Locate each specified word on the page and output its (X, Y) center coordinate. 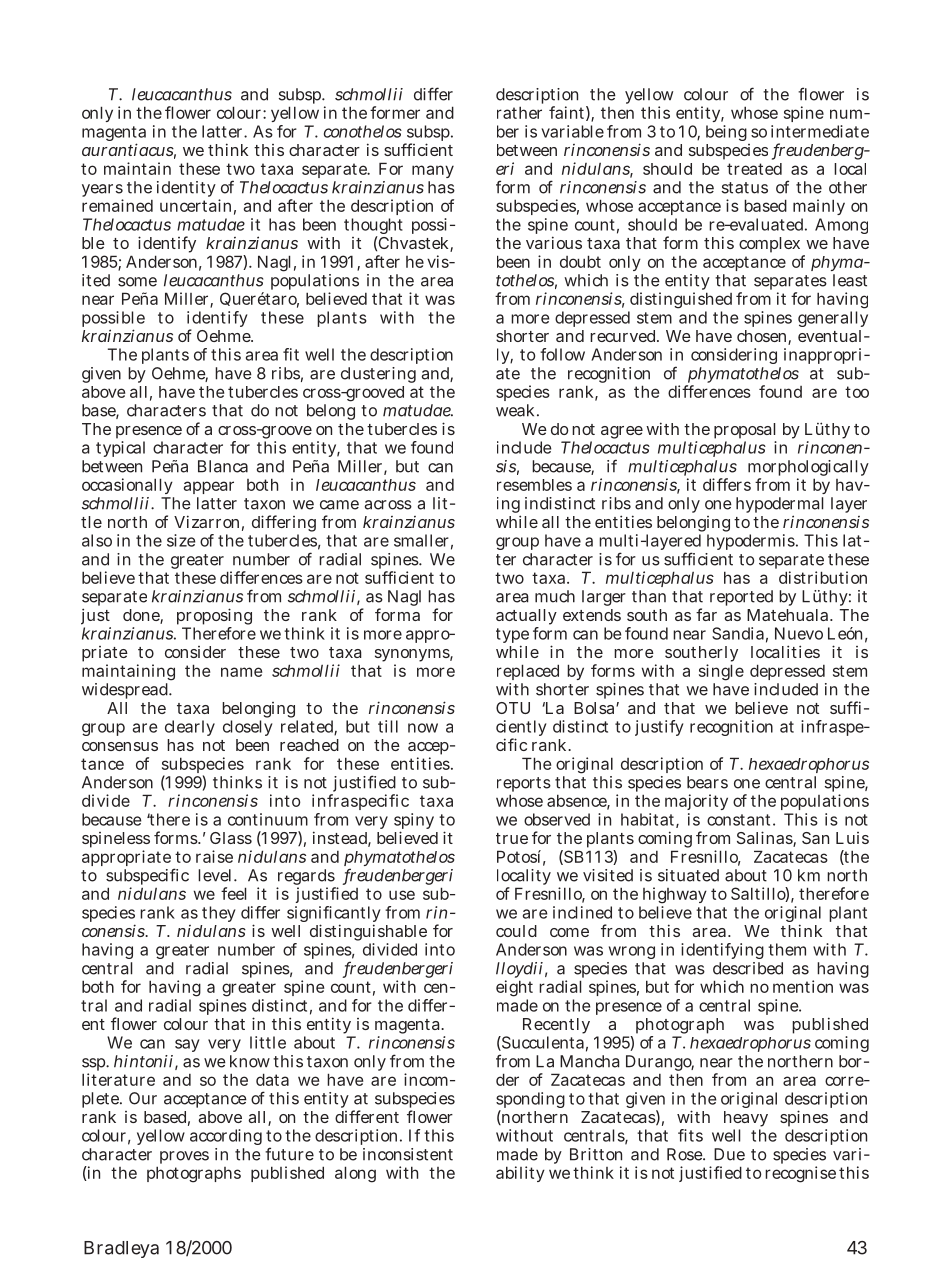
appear (209, 487)
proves (183, 1159)
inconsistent (408, 1154)
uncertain (195, 205)
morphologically (808, 469)
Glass (231, 838)
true (512, 838)
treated (754, 169)
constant (738, 820)
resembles (534, 485)
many (433, 171)
